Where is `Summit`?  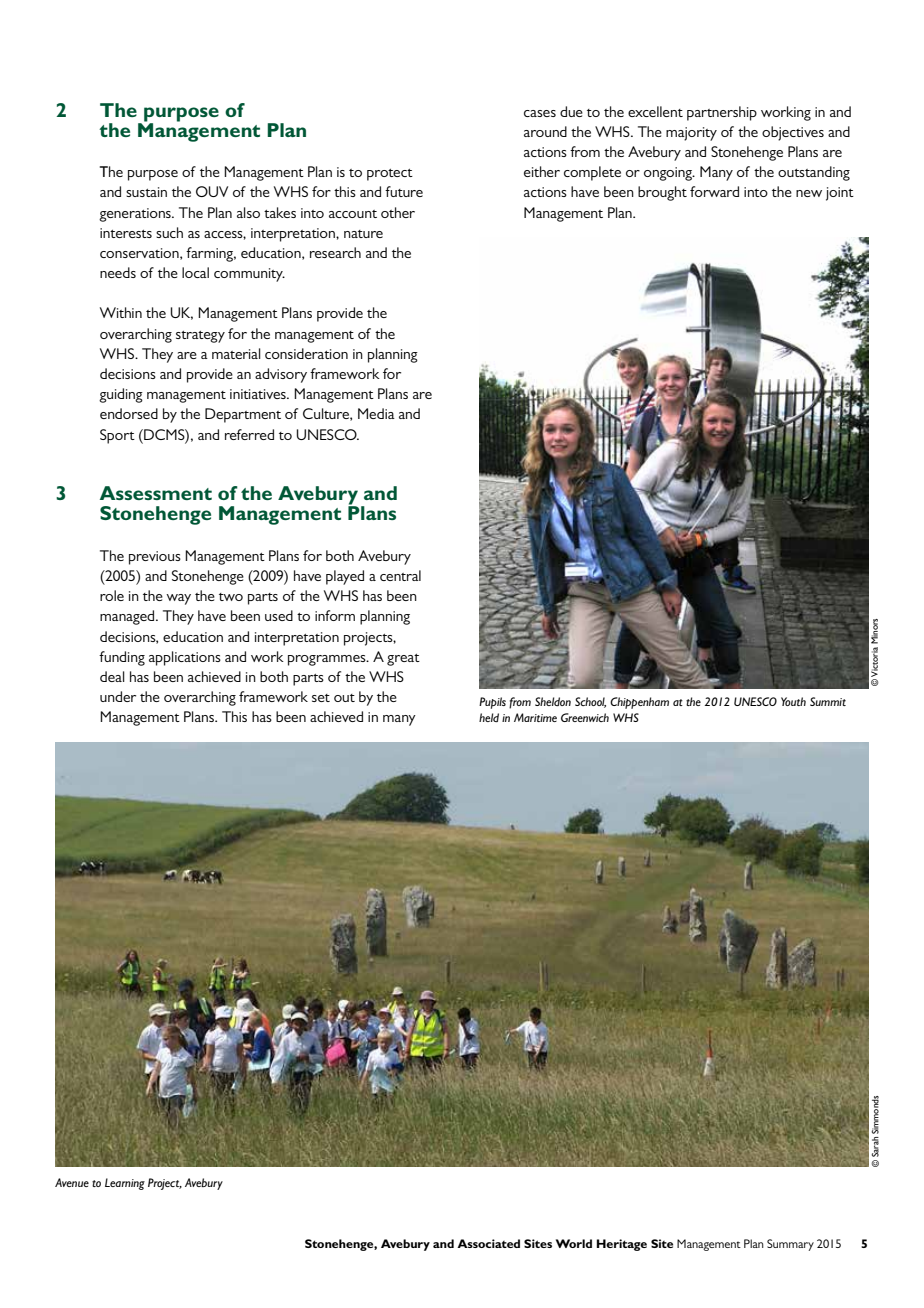
Summit is located at coordinates (828, 701).
